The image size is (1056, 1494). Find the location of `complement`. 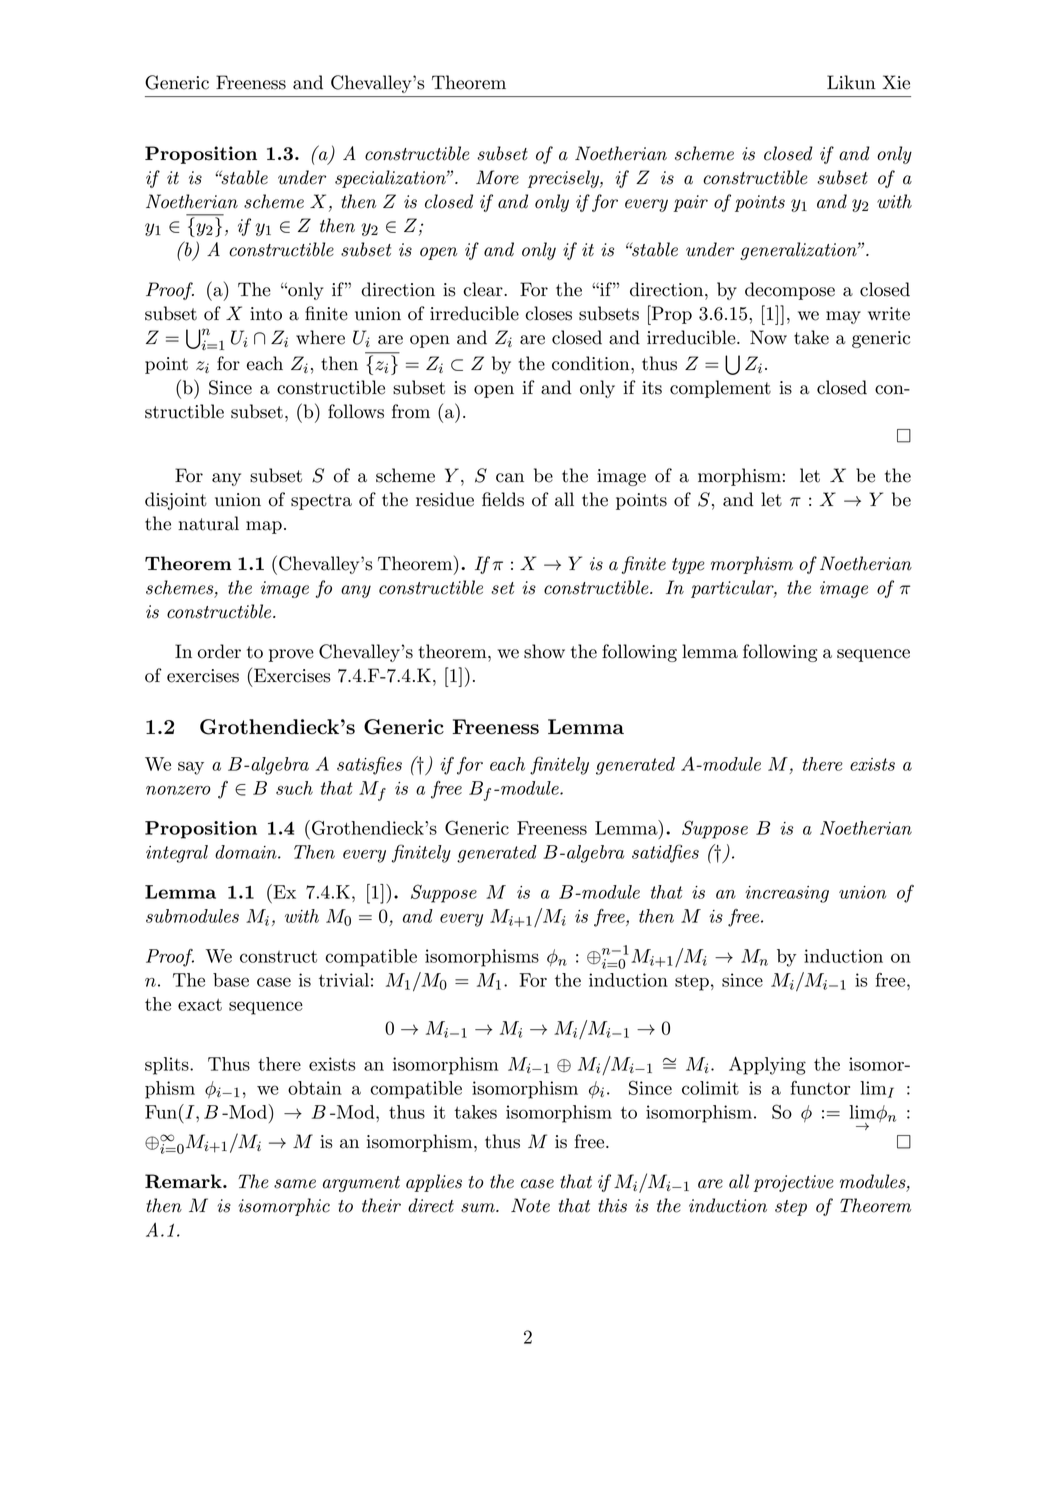

complement is located at coordinates (720, 389).
